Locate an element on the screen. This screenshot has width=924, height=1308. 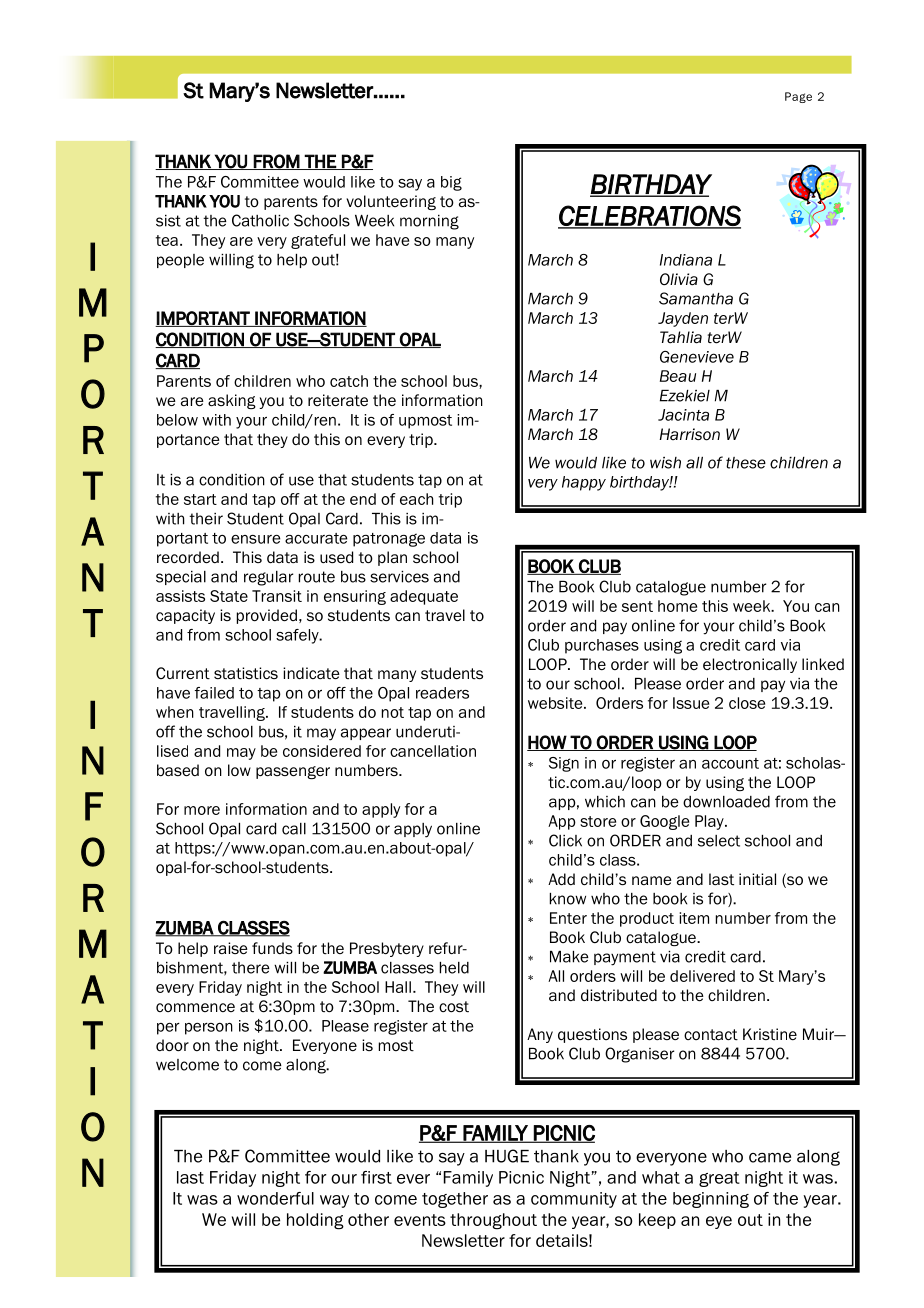
Genevieve is located at coordinates (697, 357).
